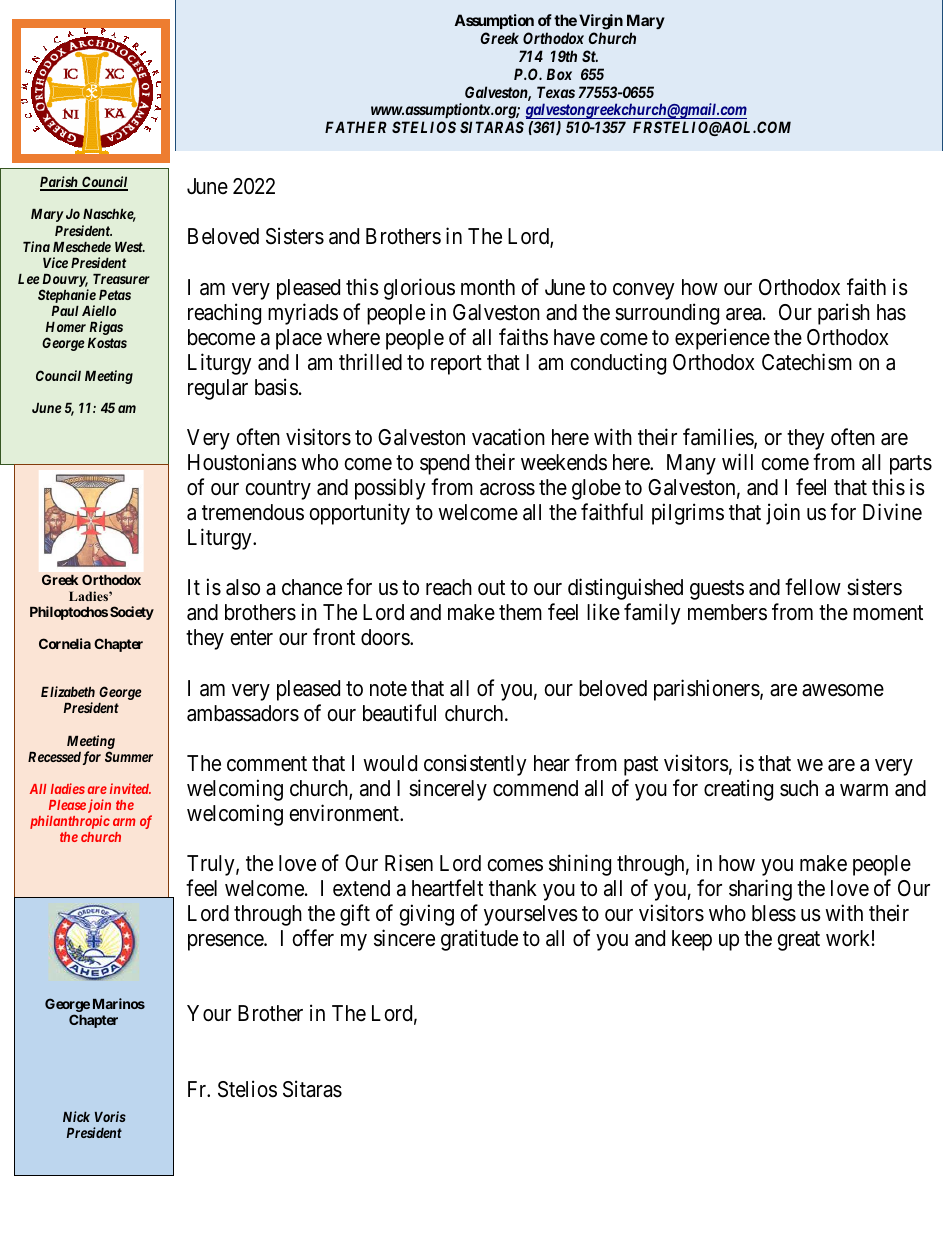  Describe the element at coordinates (253, 512) in the image. I see `tremendous` at that location.
